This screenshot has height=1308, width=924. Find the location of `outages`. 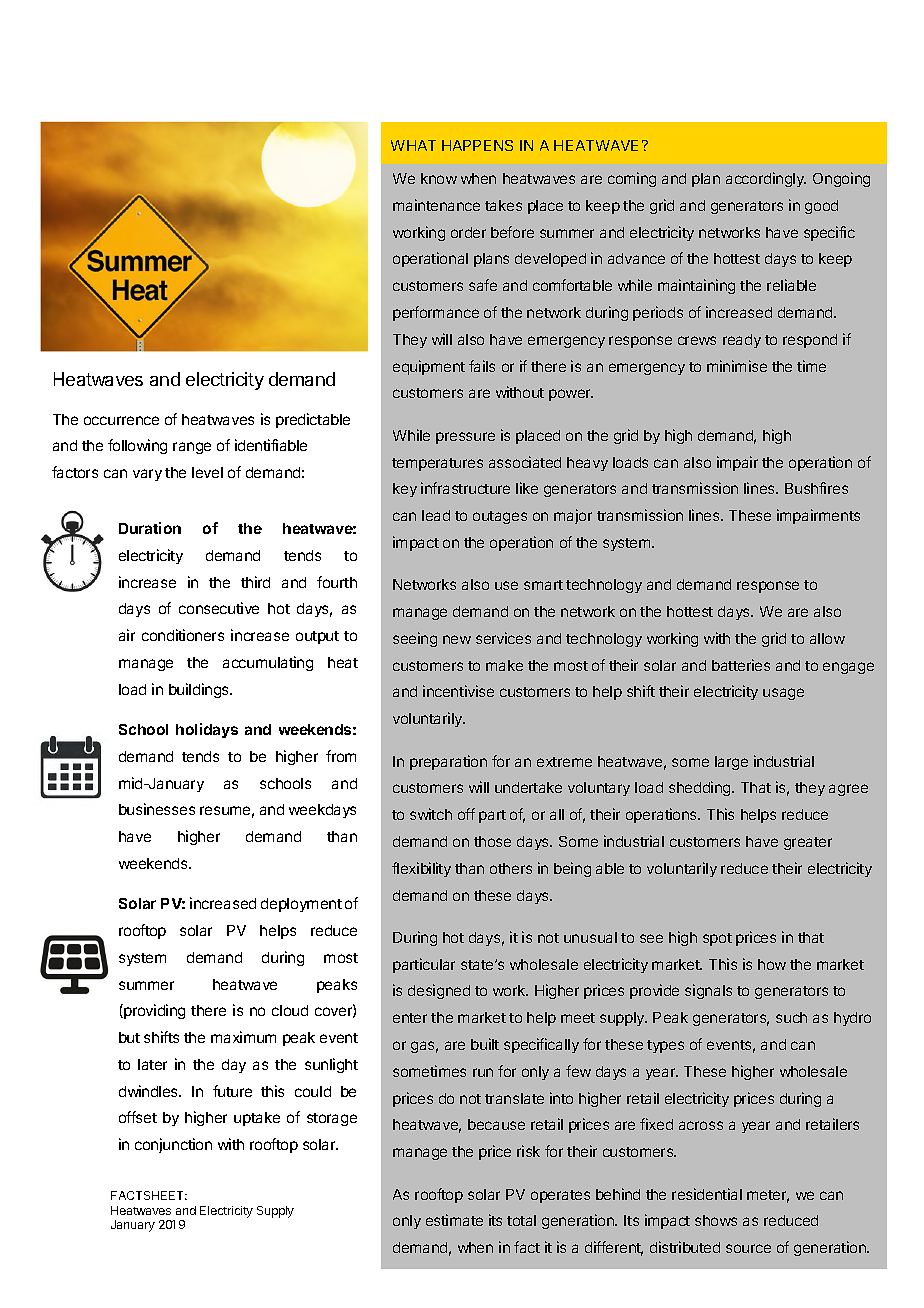

outages is located at coordinates (500, 517).
